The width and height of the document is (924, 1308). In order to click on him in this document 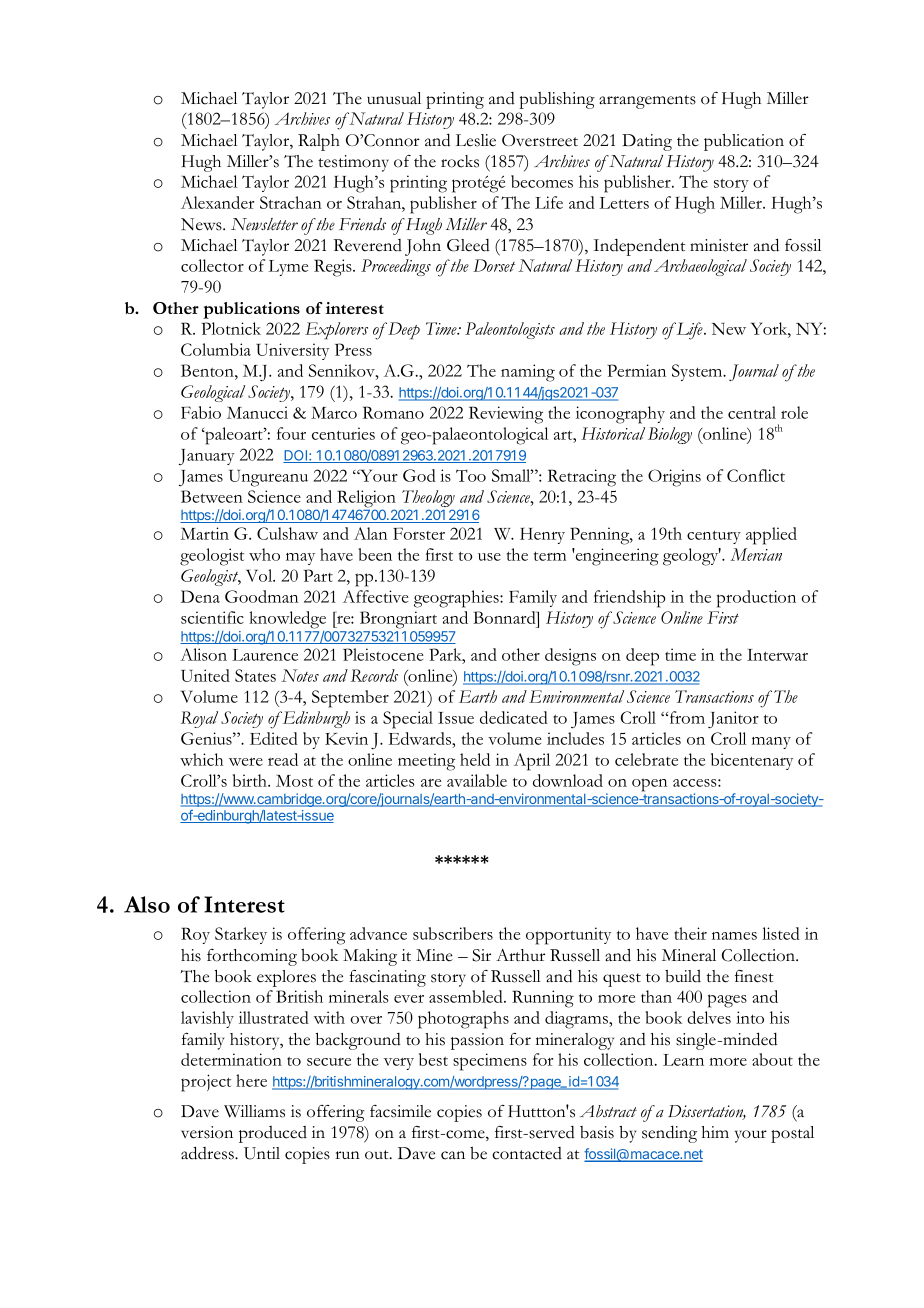, I will do `click(715, 1132)`.
